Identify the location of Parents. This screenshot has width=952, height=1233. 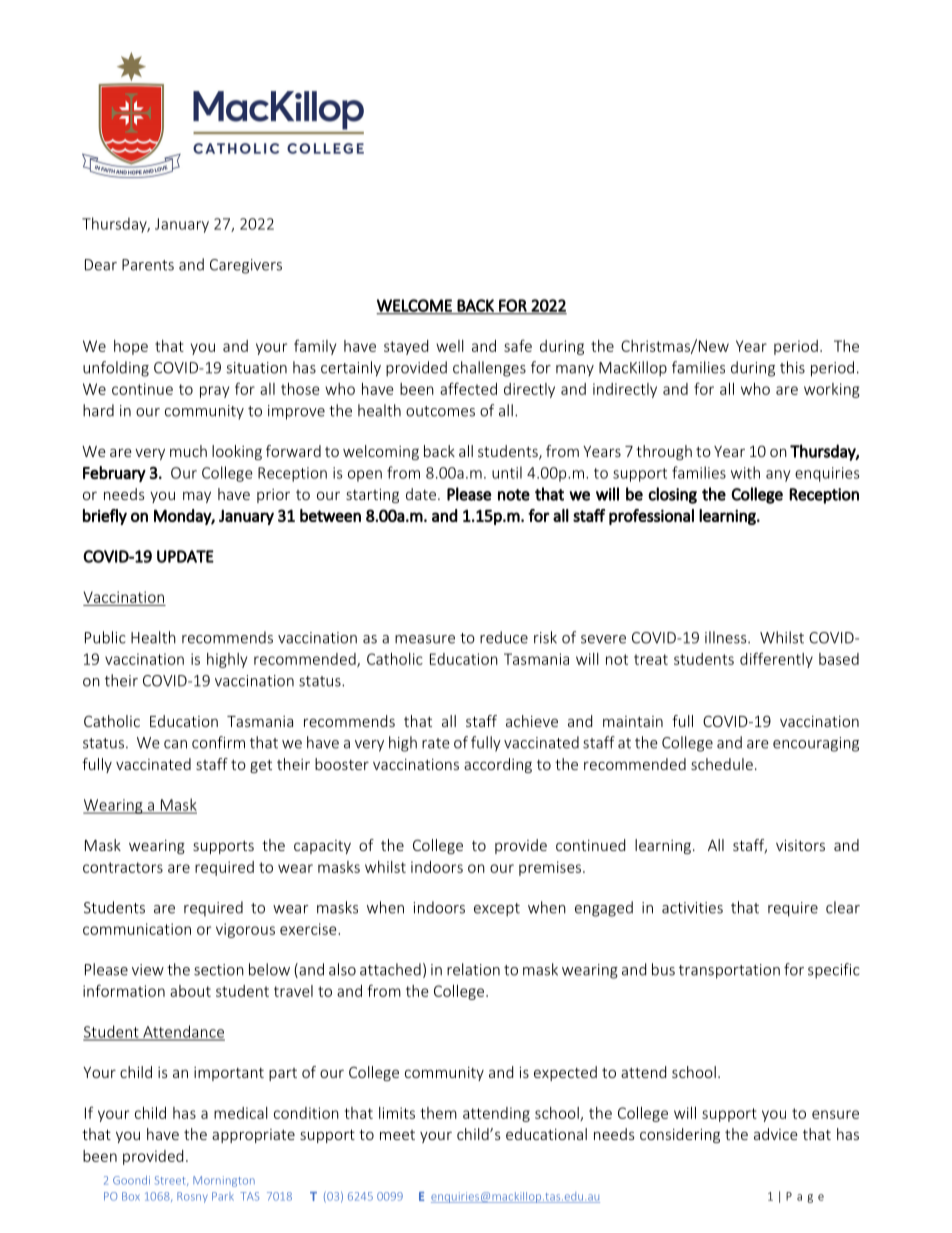
(148, 265).
